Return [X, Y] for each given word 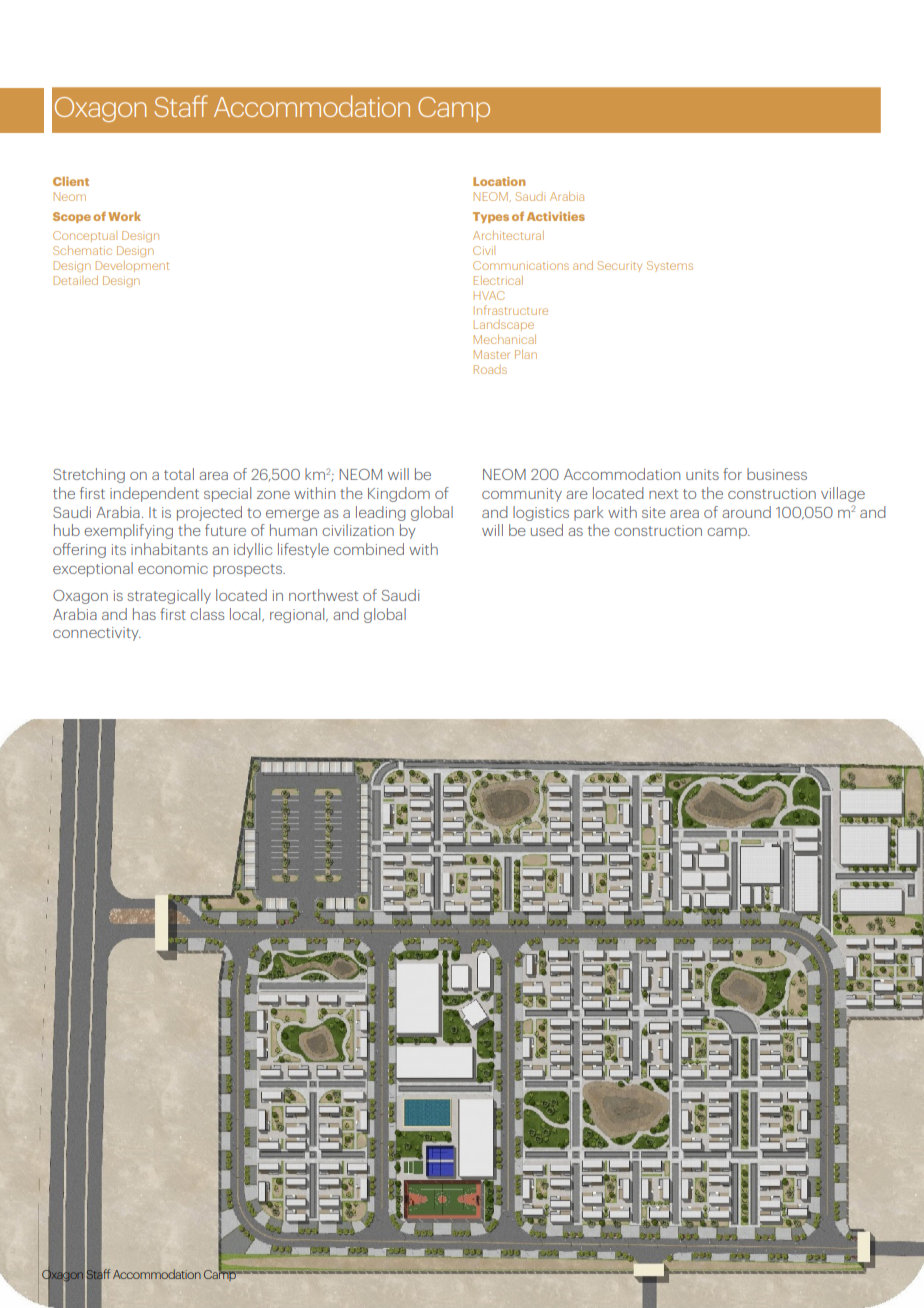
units [702, 474]
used [547, 530]
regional [298, 615]
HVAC [489, 295]
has [144, 614]
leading [381, 513]
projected [209, 513]
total [179, 474]
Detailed [76, 280]
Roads [490, 369]
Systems [670, 266]
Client [71, 181]
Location [499, 181]
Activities [556, 216]
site [654, 512]
